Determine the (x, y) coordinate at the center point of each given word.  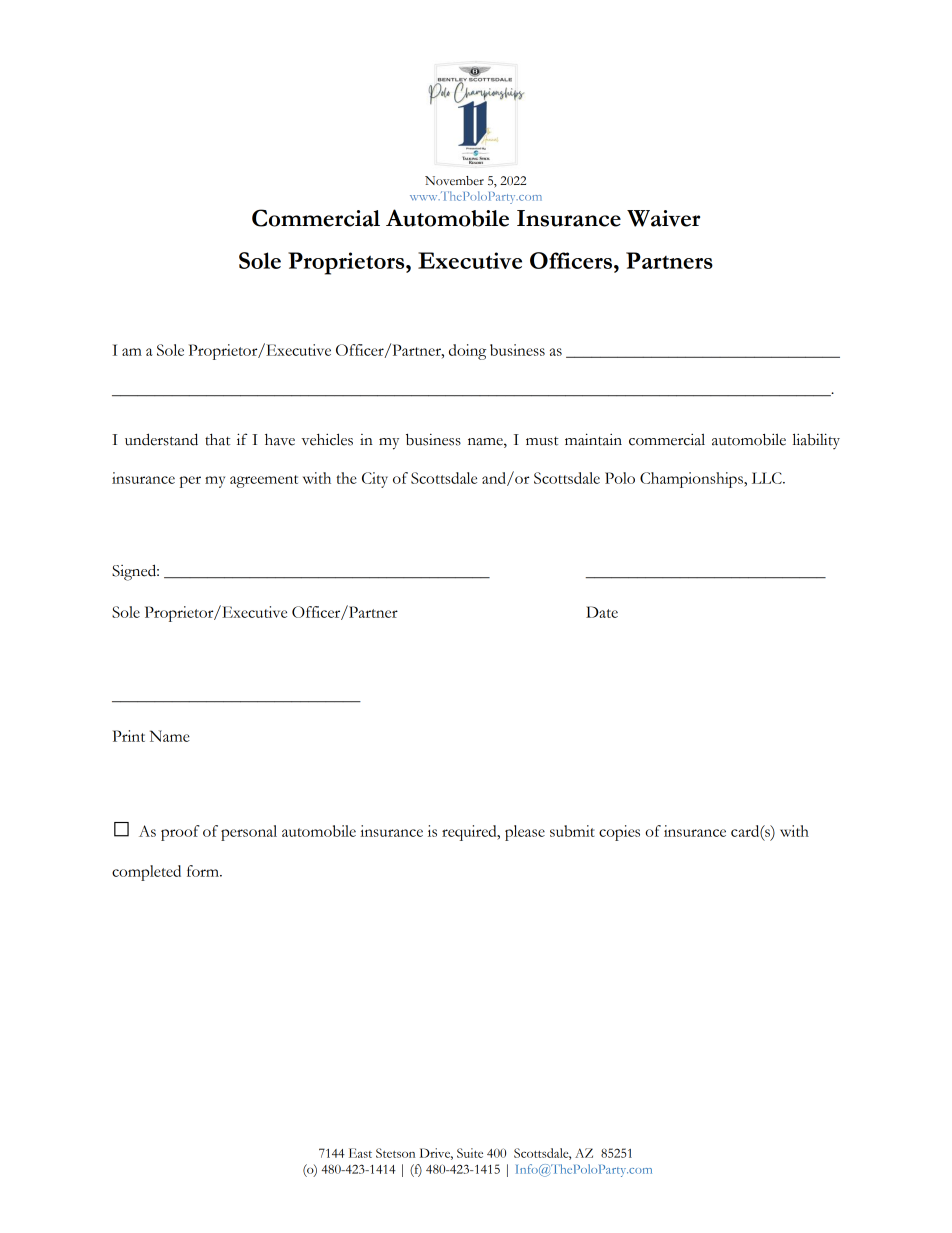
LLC (768, 478)
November (454, 181)
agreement (264, 481)
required (470, 833)
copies (619, 833)
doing (467, 352)
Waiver (663, 218)
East (360, 1153)
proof (180, 833)
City (375, 480)
